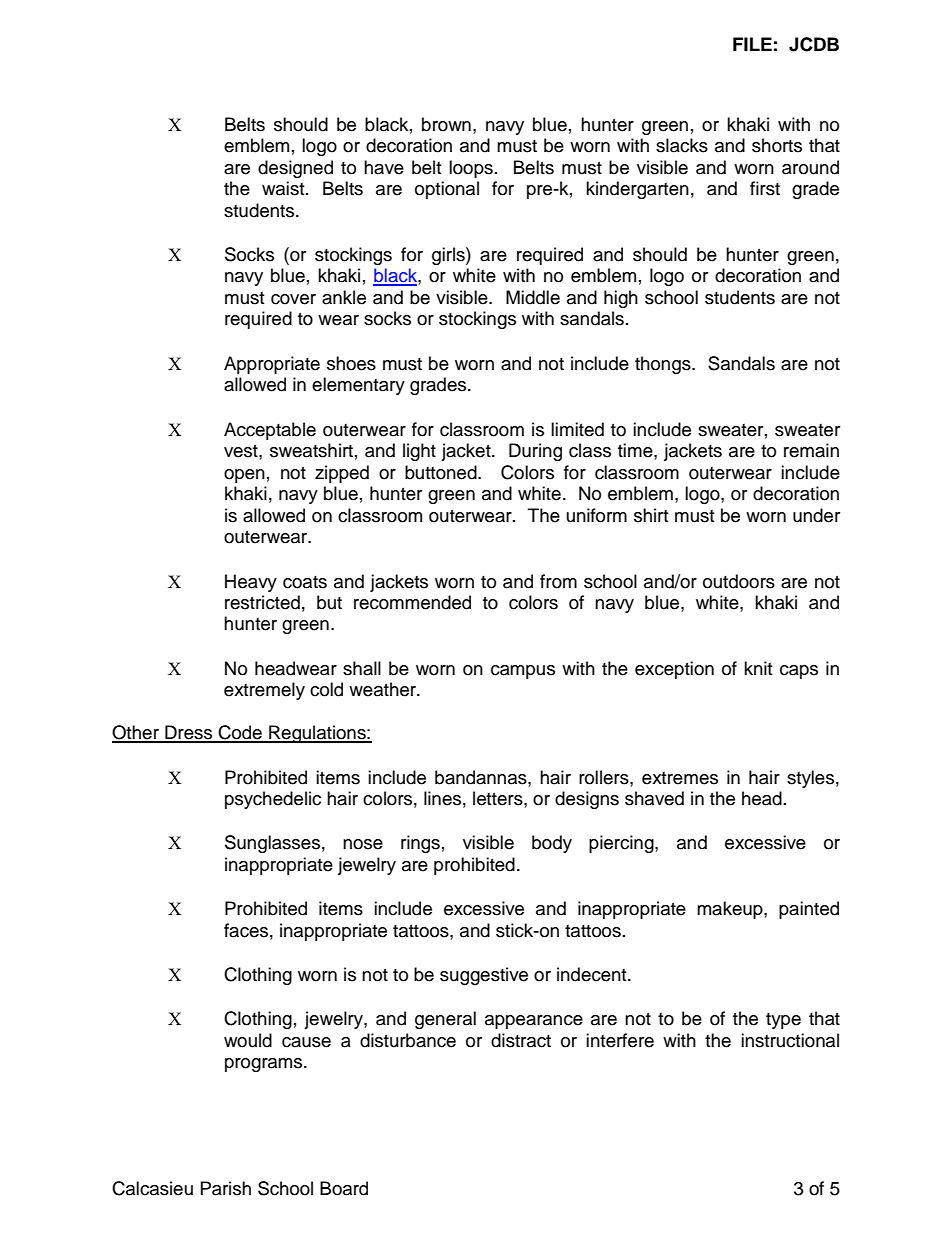  Describe the element at coordinates (731, 910) in the page. I see `makeup` at that location.
